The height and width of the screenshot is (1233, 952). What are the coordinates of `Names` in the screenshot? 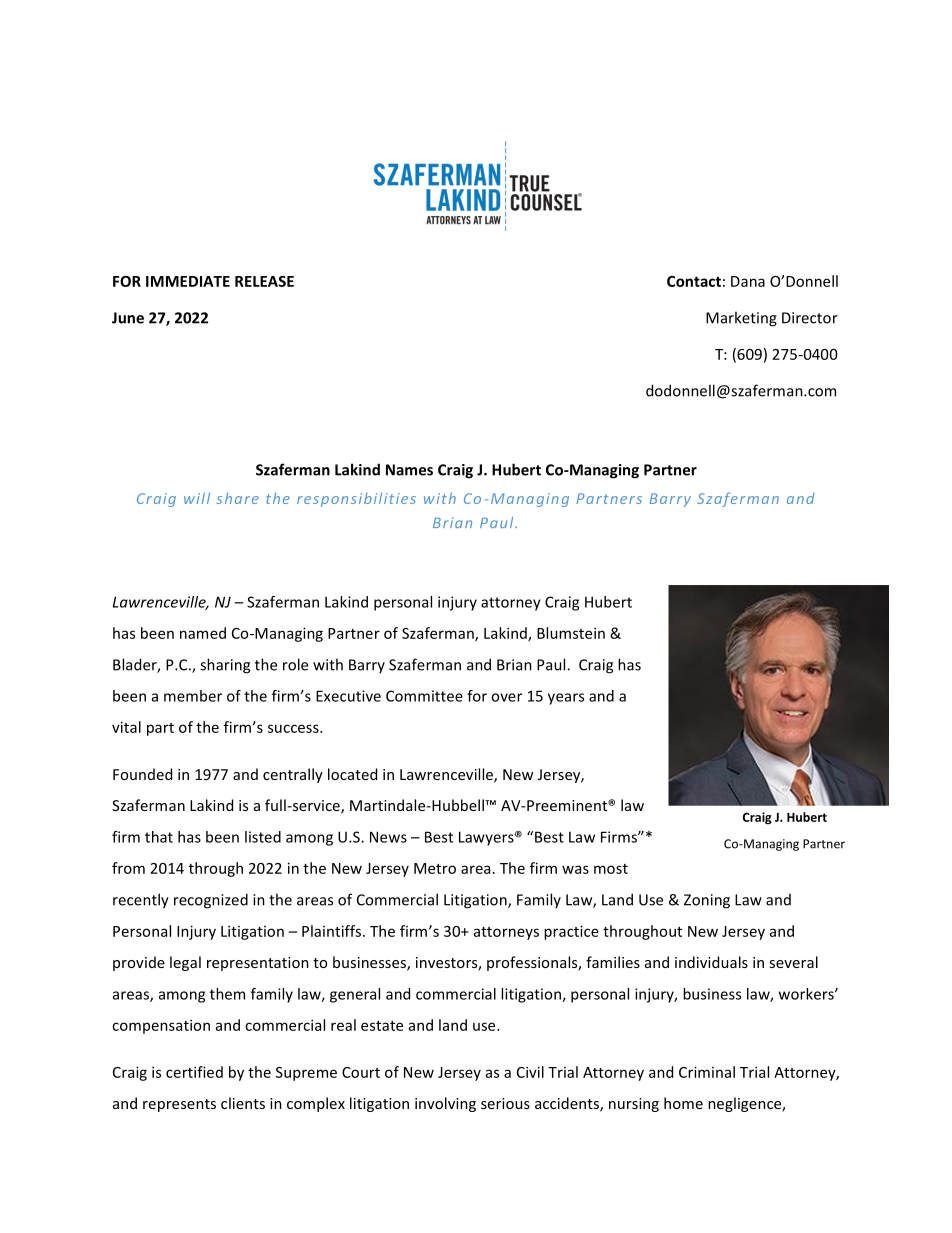 It's located at (409, 470).
